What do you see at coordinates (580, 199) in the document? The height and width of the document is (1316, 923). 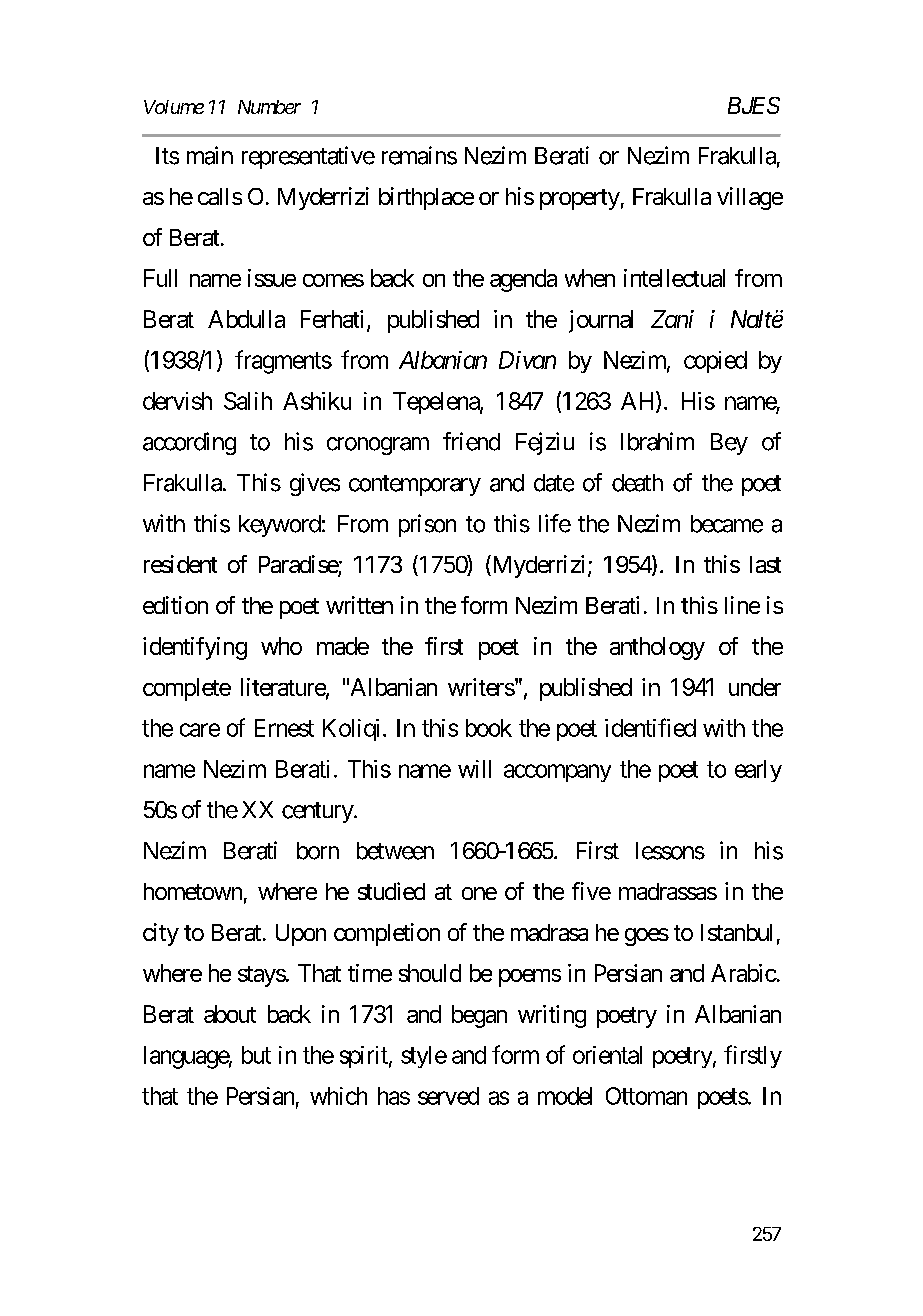 I see `property` at bounding box center [580, 199].
